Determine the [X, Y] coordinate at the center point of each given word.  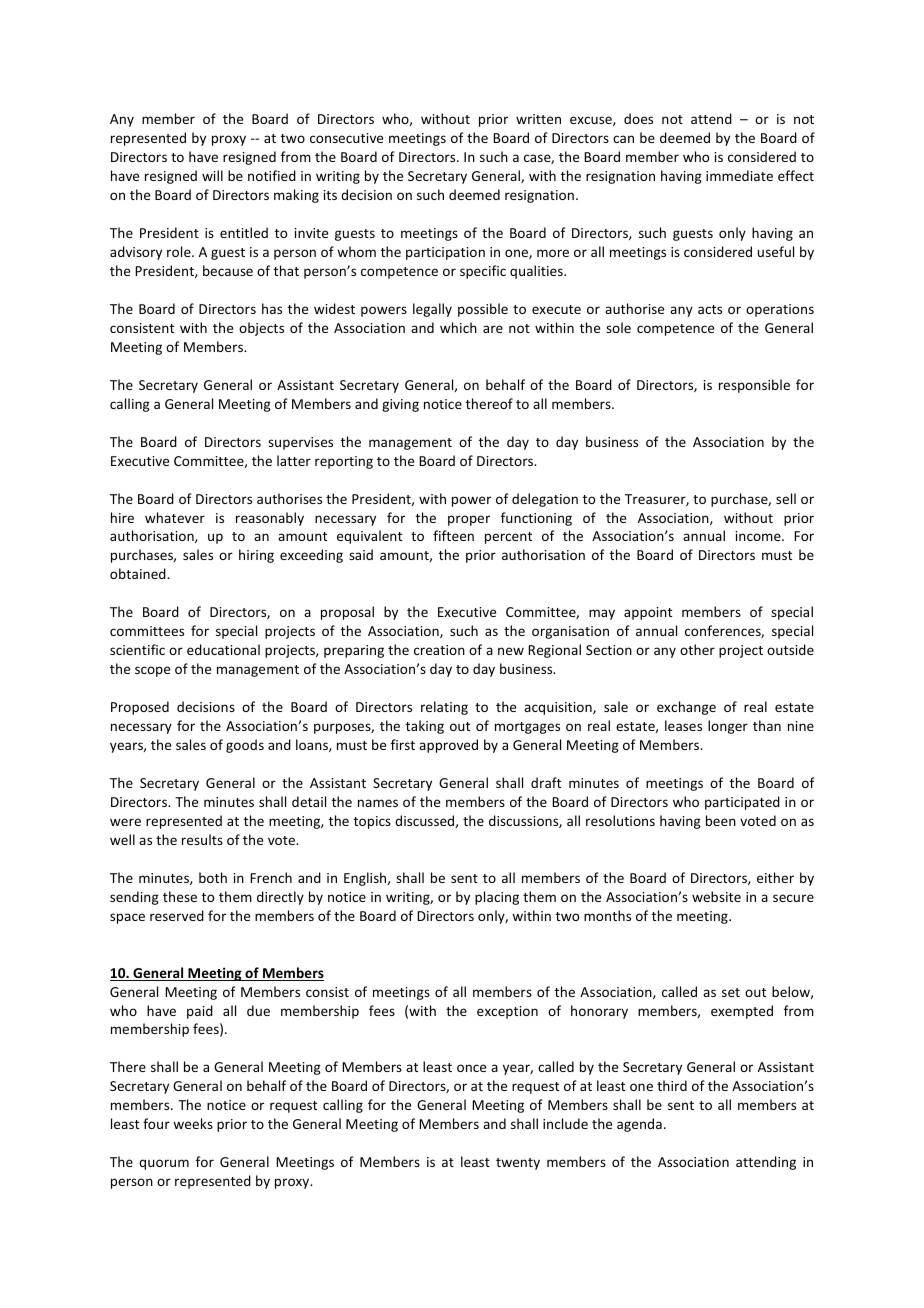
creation [439, 650]
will [212, 175]
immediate [739, 175]
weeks [193, 1123]
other [697, 649]
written [538, 119]
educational [223, 649]
